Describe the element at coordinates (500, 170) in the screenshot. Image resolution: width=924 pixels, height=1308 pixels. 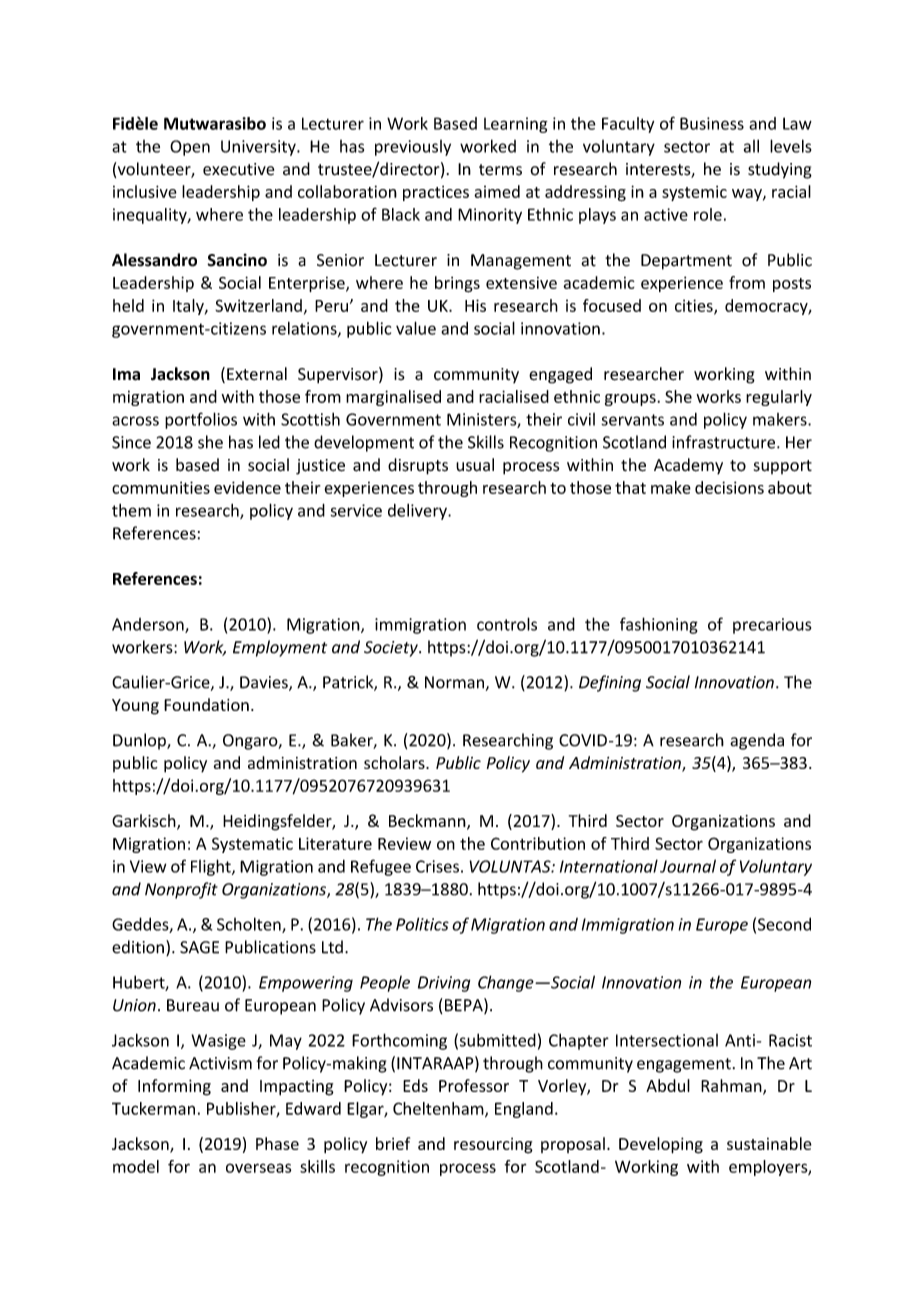
I see `terms` at that location.
